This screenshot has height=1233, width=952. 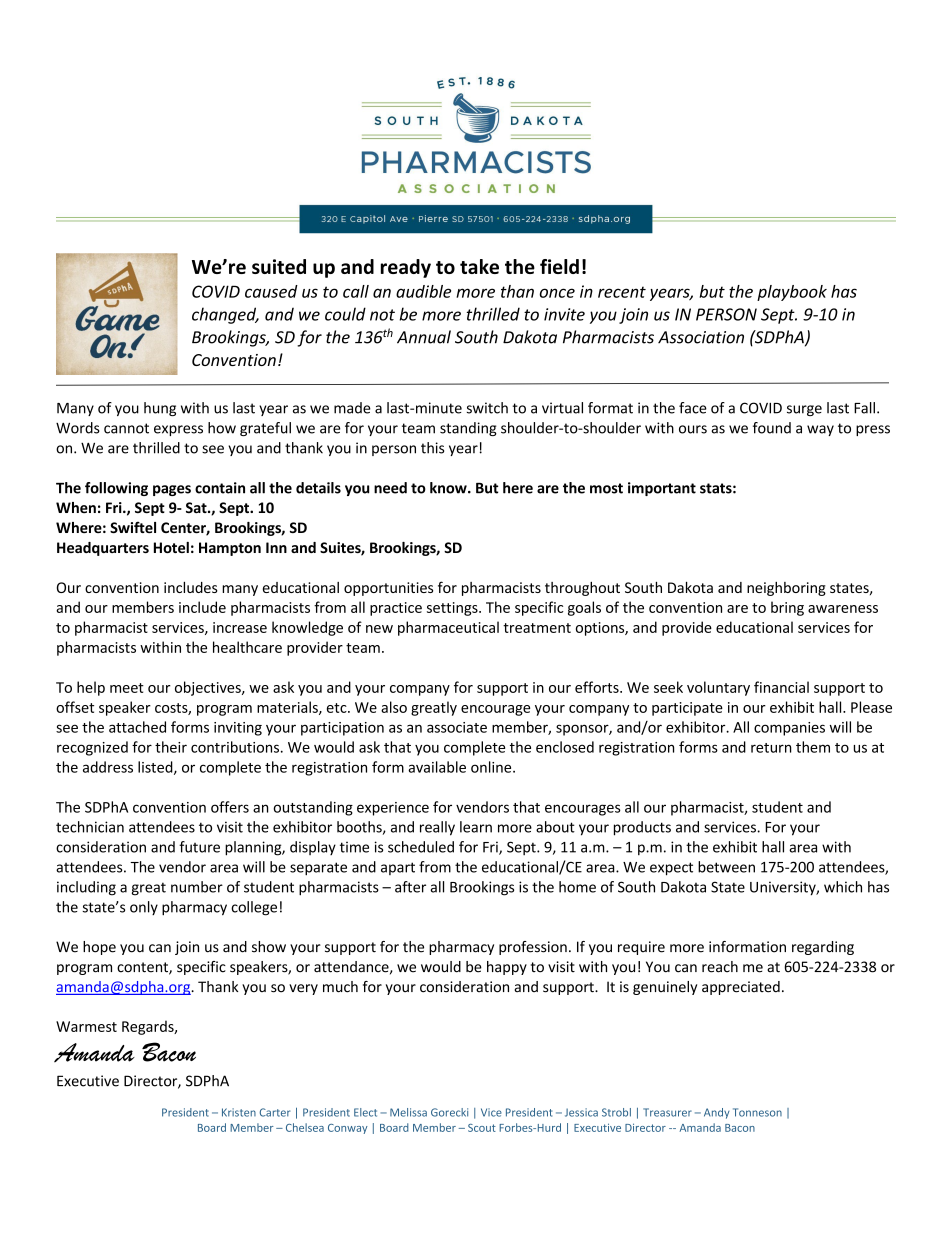 I want to click on need, so click(x=390, y=488).
